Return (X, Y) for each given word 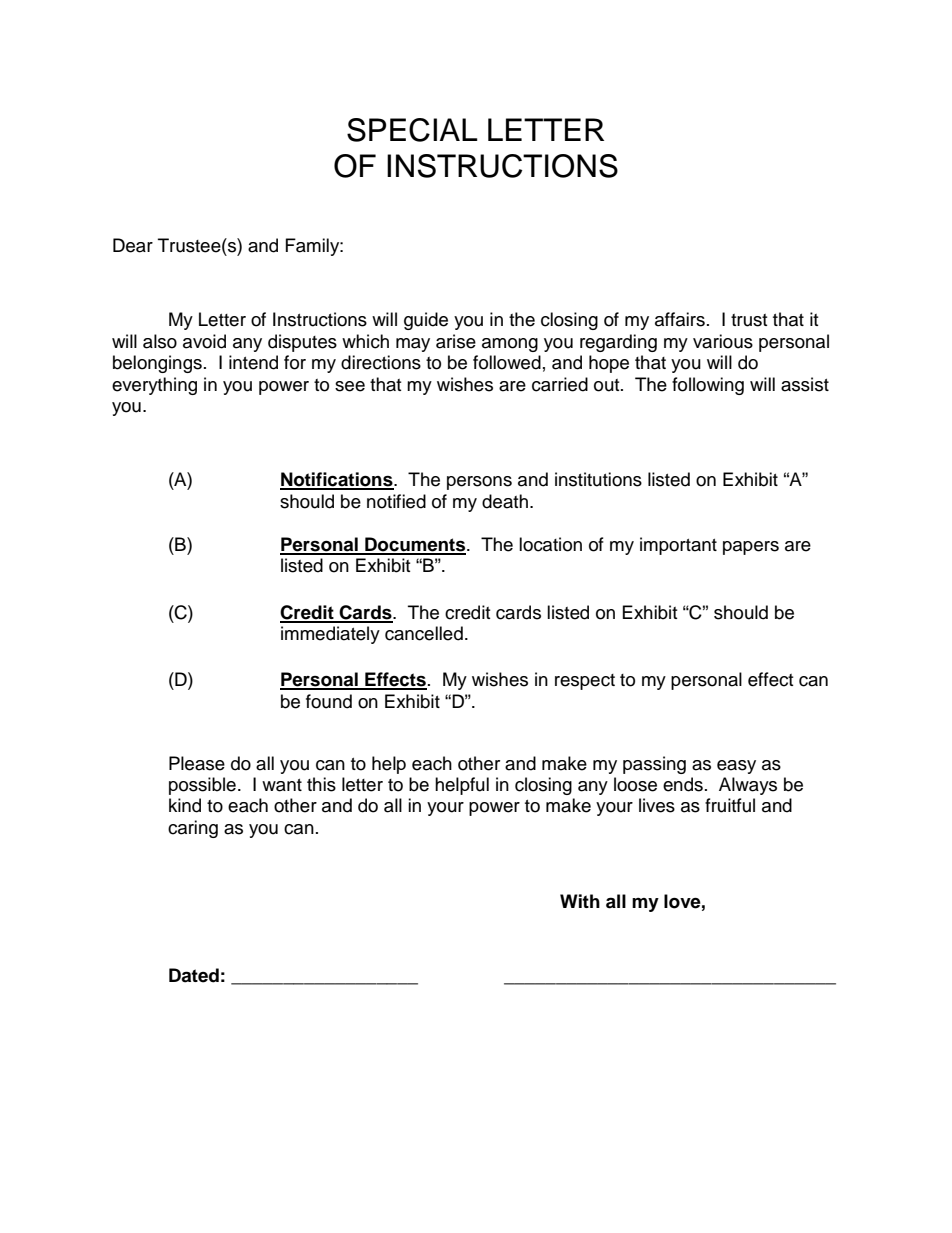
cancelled (424, 633)
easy (736, 767)
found (329, 701)
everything (154, 386)
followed (507, 362)
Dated (194, 975)
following (708, 386)
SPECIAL (412, 130)
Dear (133, 245)
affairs (680, 319)
